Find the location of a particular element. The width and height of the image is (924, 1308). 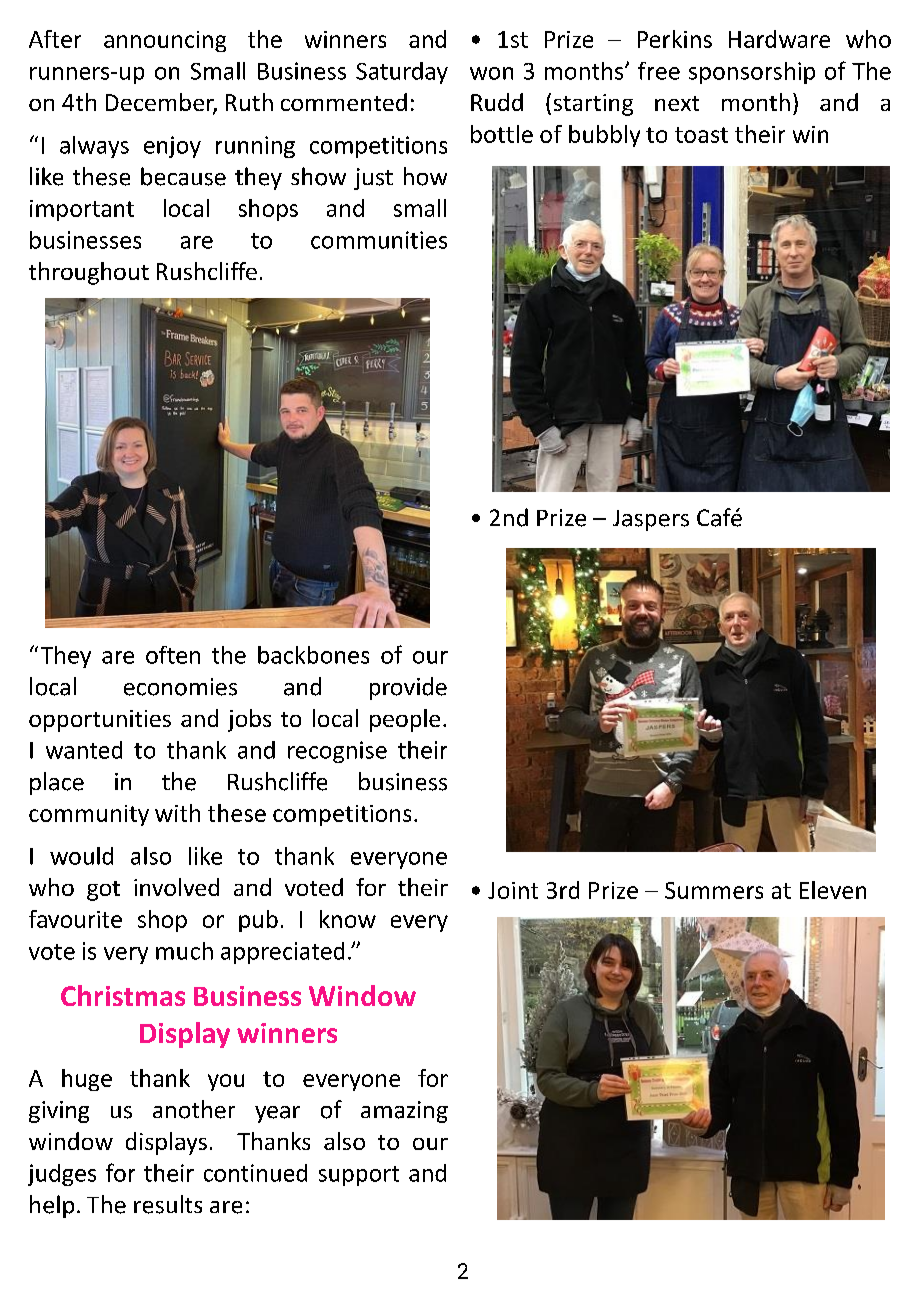

much is located at coordinates (184, 951).
